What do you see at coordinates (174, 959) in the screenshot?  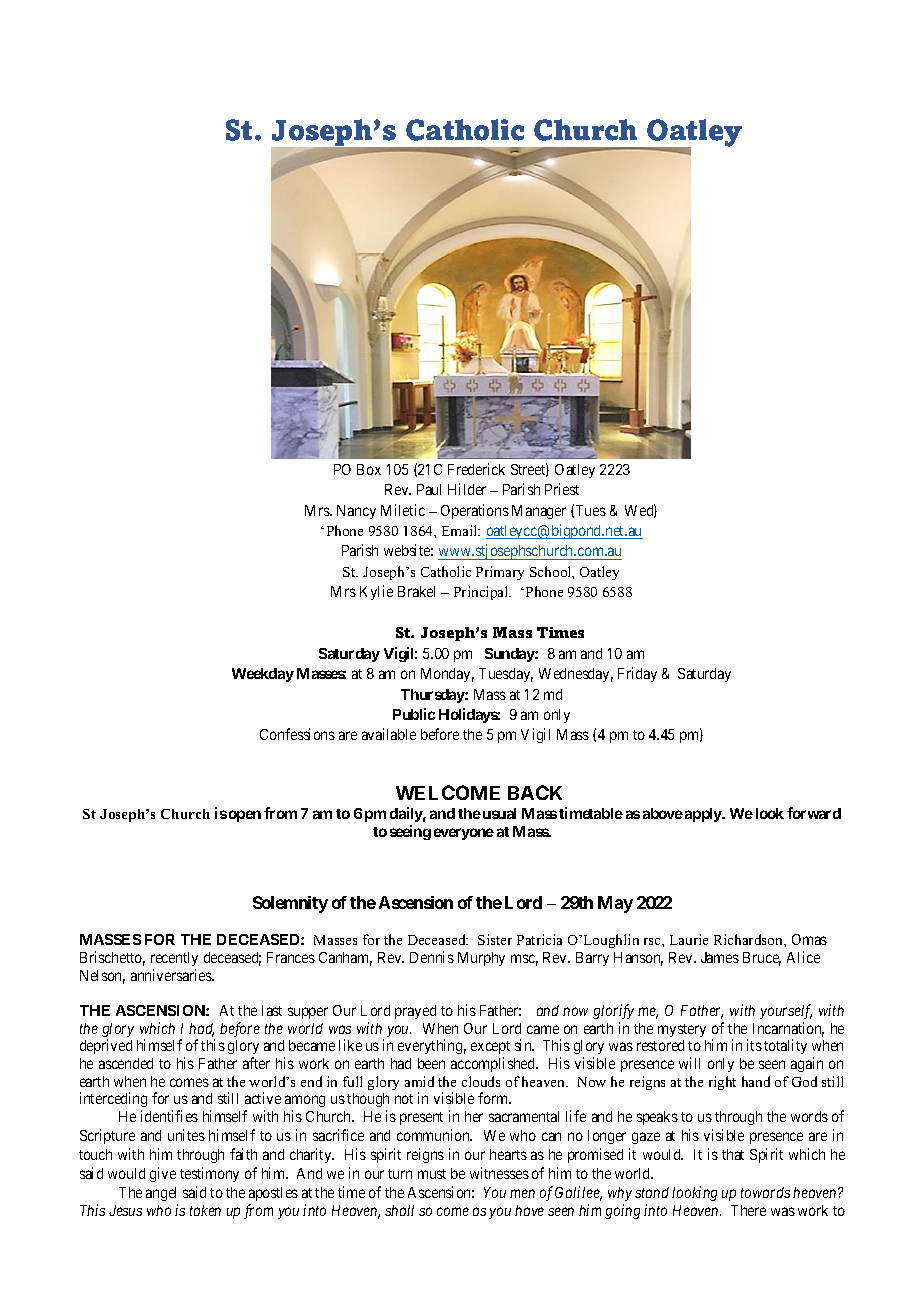 I see `recently` at bounding box center [174, 959].
